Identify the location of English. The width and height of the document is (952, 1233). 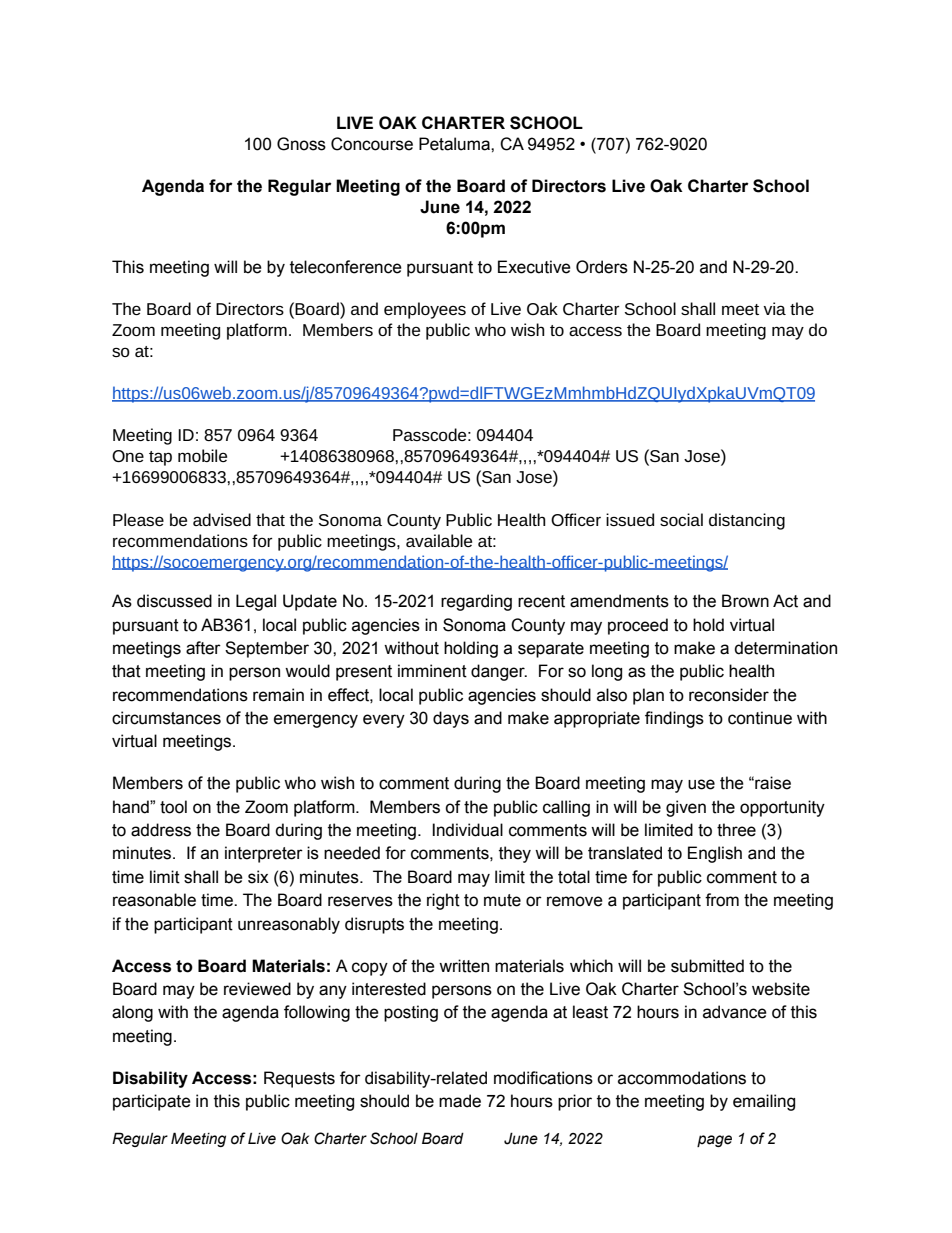
(715, 854).
